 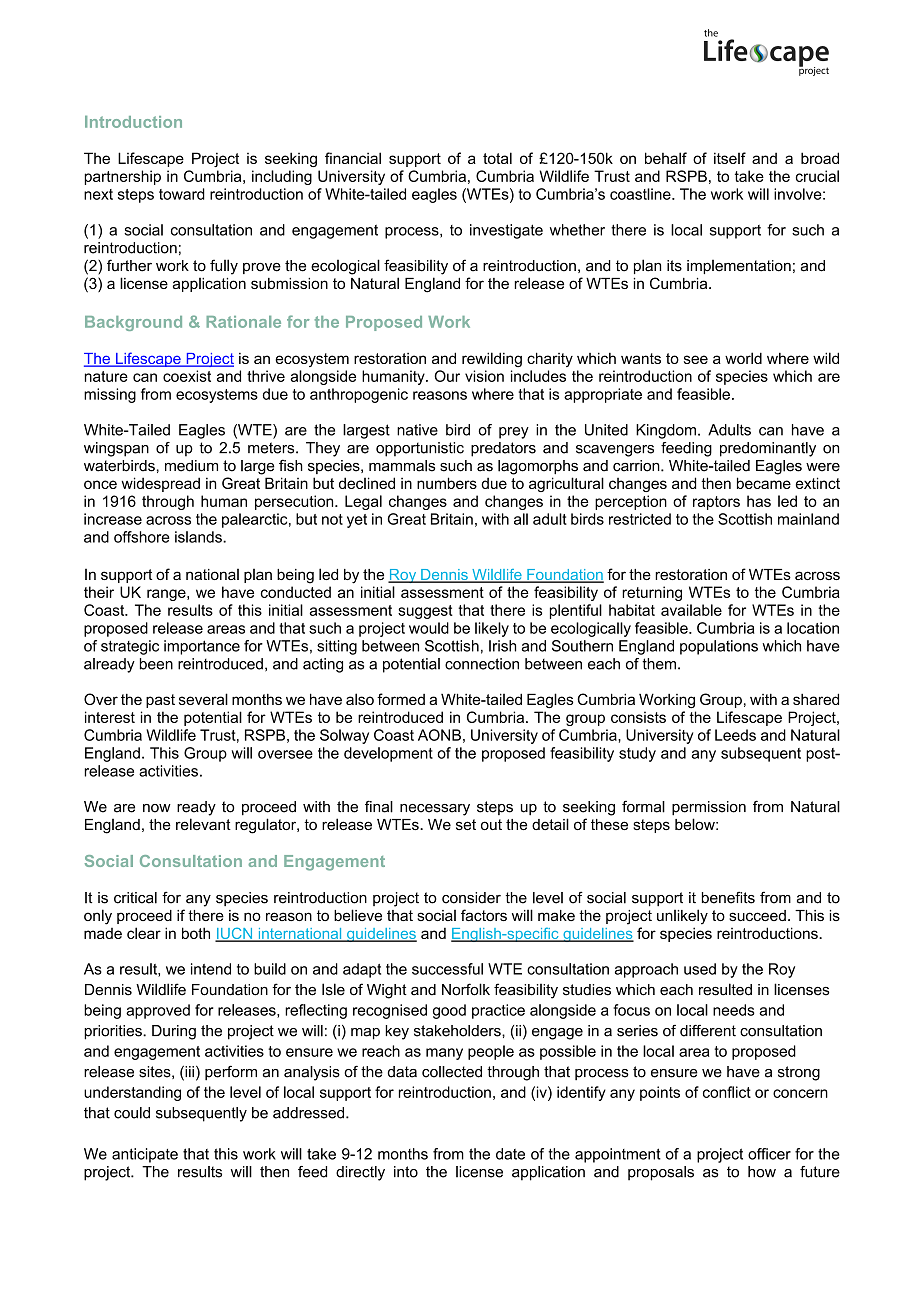 I want to click on relevant, so click(x=203, y=824).
